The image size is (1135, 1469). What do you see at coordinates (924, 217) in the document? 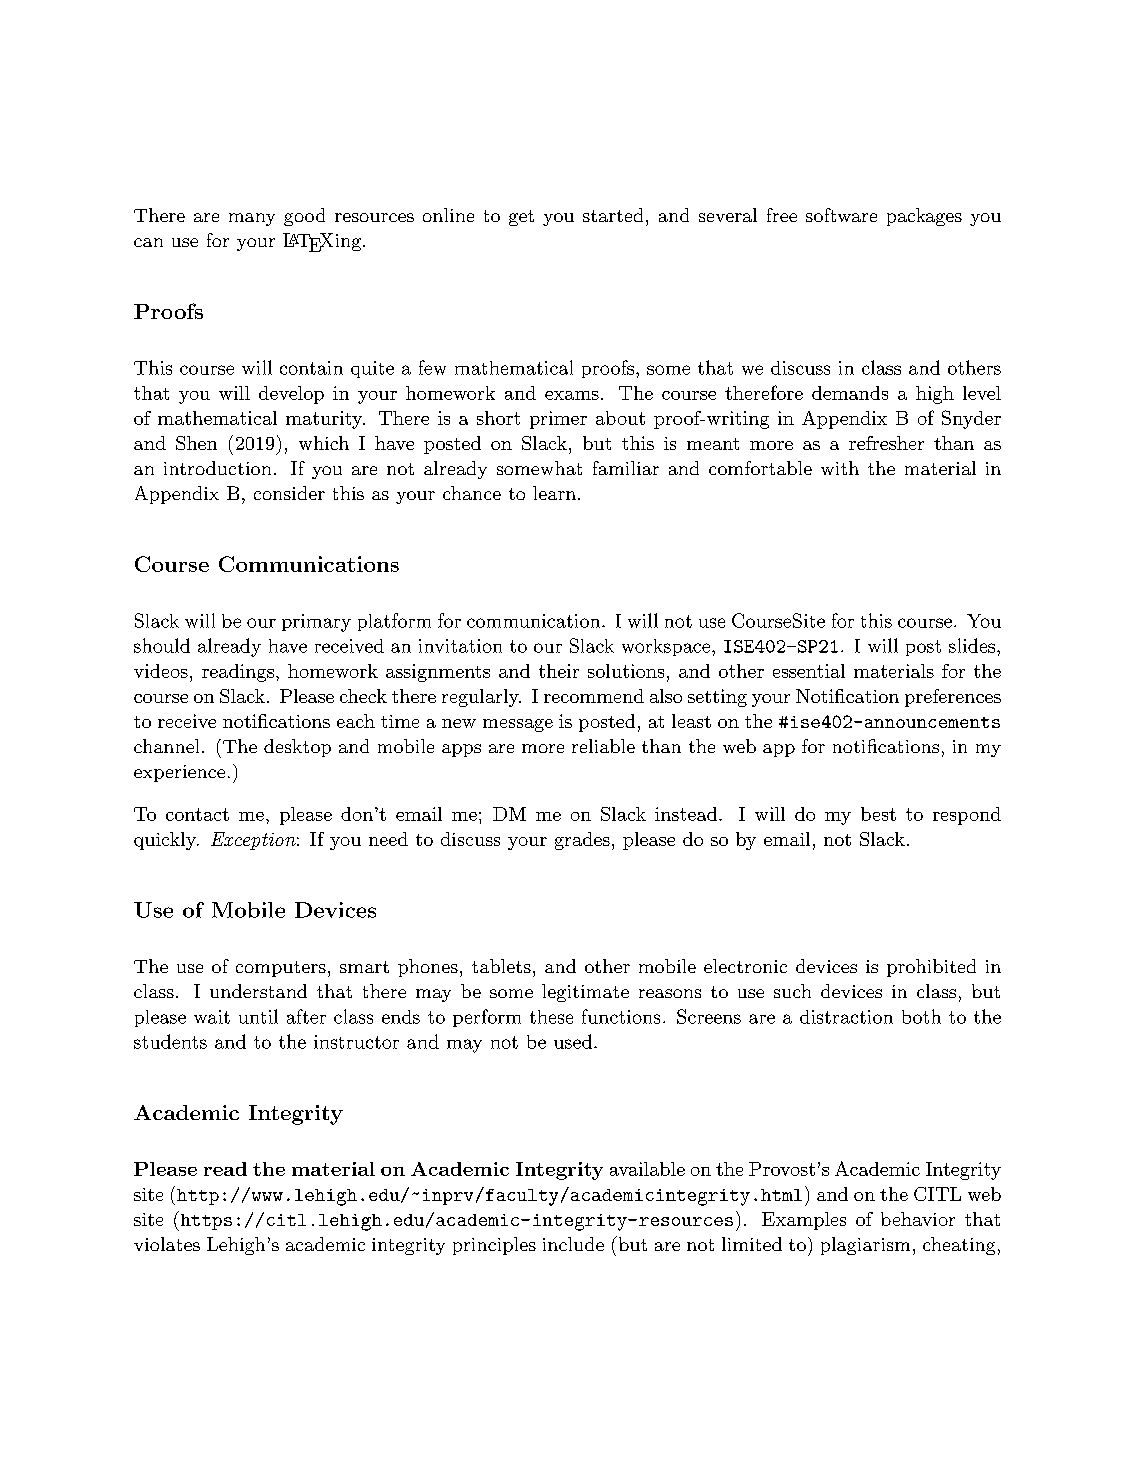
I see `packages` at bounding box center [924, 217].
